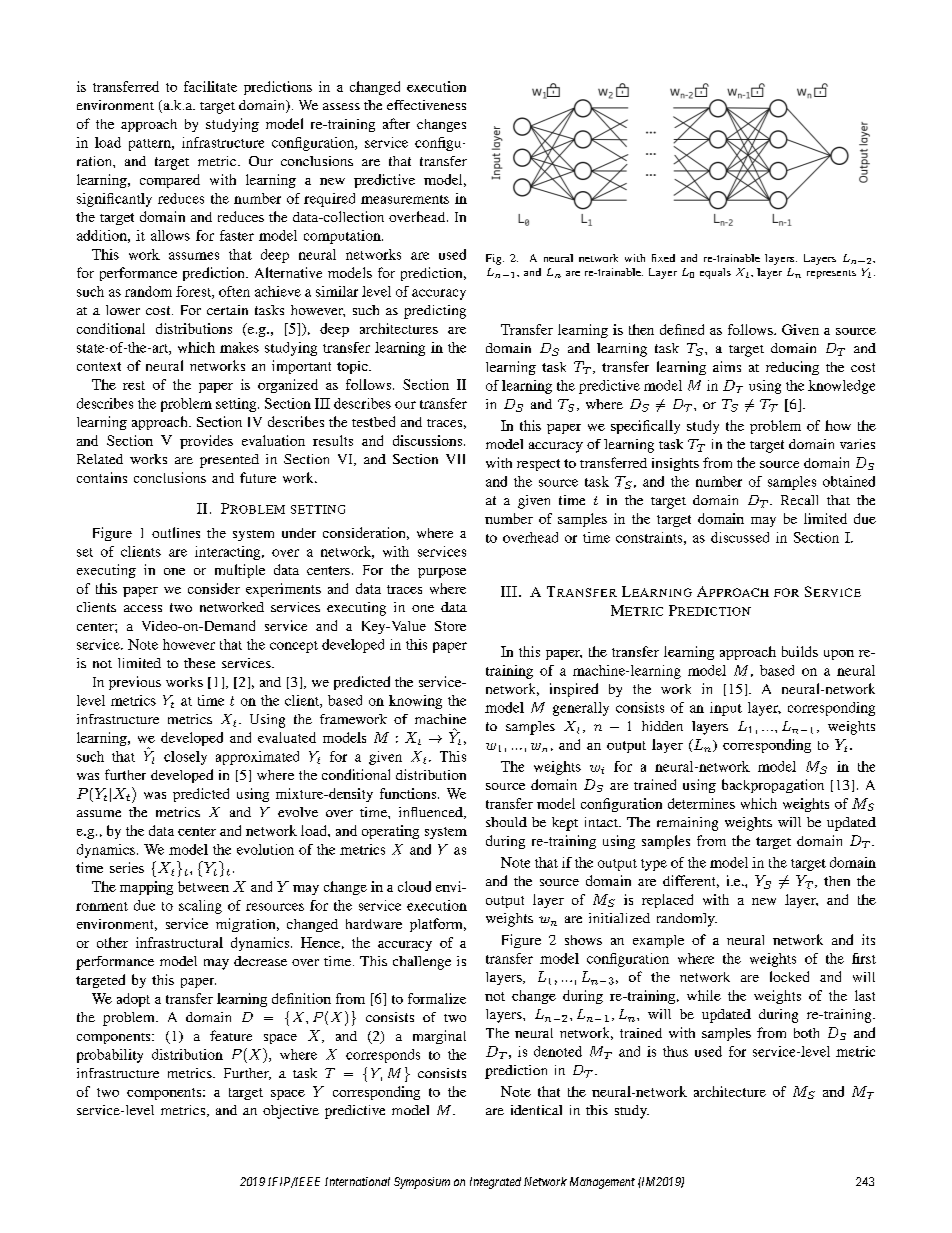 The width and height of the screenshot is (952, 1233). What do you see at coordinates (210, 86) in the screenshot?
I see `facilitate` at bounding box center [210, 86].
